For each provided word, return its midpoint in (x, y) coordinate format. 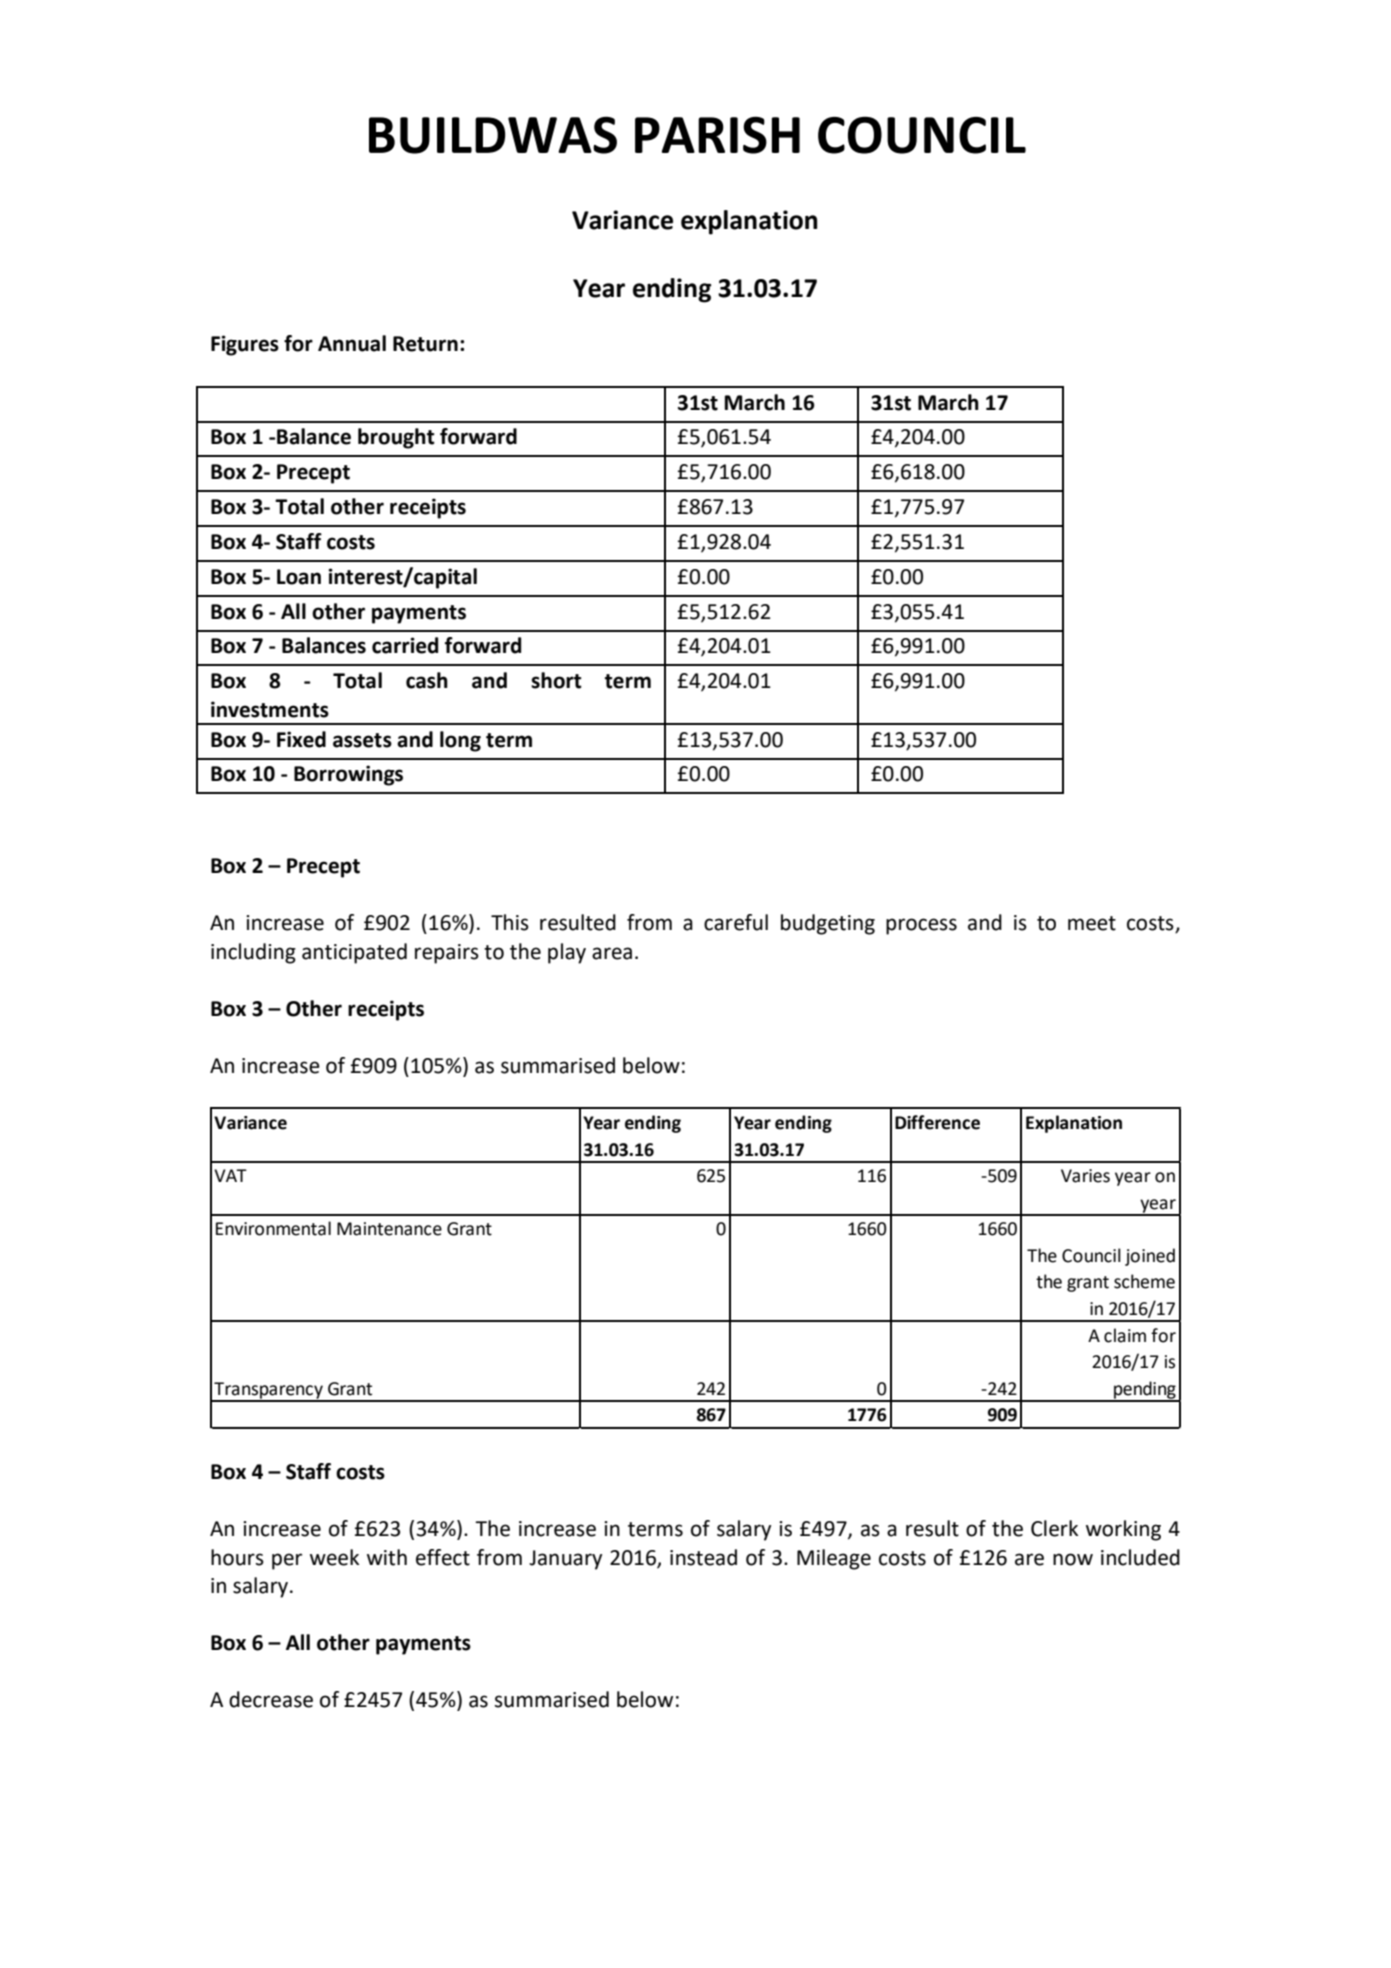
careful (736, 922)
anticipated (354, 953)
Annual (352, 343)
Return (425, 344)
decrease (271, 1699)
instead (703, 1557)
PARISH (717, 135)
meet (1092, 923)
